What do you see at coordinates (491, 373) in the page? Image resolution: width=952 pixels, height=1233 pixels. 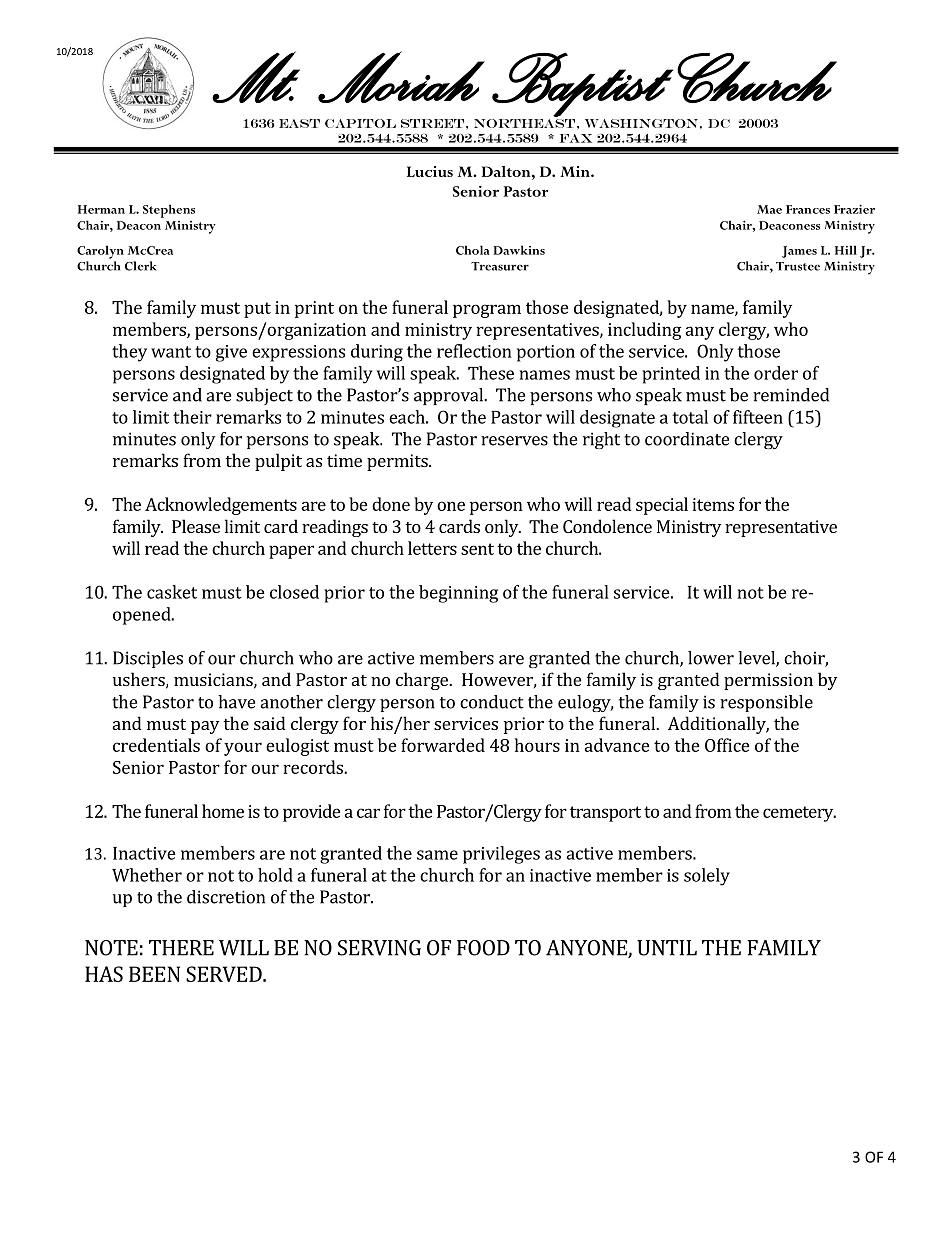 I see `These` at bounding box center [491, 373].
